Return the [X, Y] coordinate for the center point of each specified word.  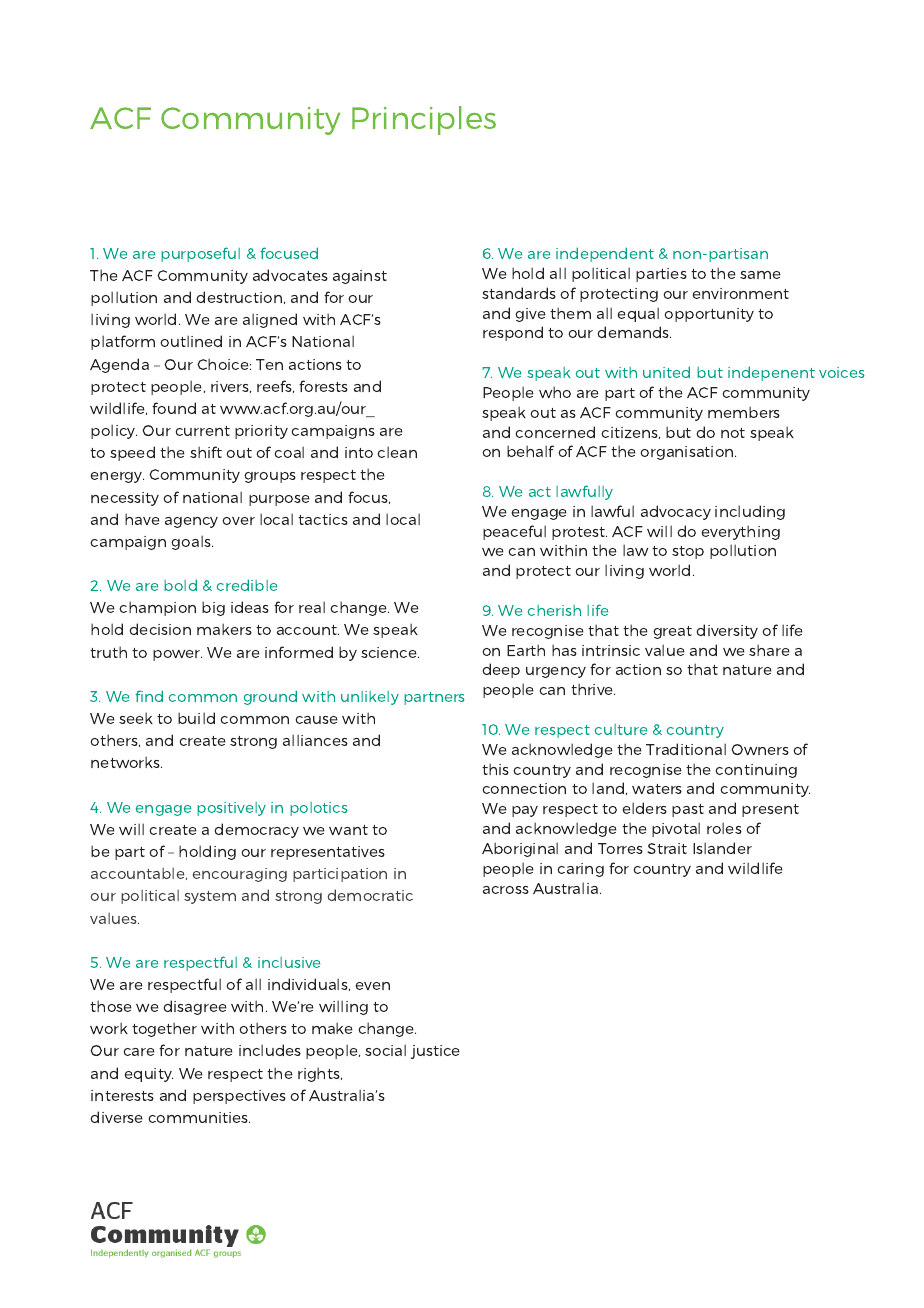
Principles [424, 120]
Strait [667, 848]
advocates [290, 275]
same [760, 275]
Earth [526, 650]
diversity [727, 631]
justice [435, 1052]
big [213, 608]
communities [199, 1117]
